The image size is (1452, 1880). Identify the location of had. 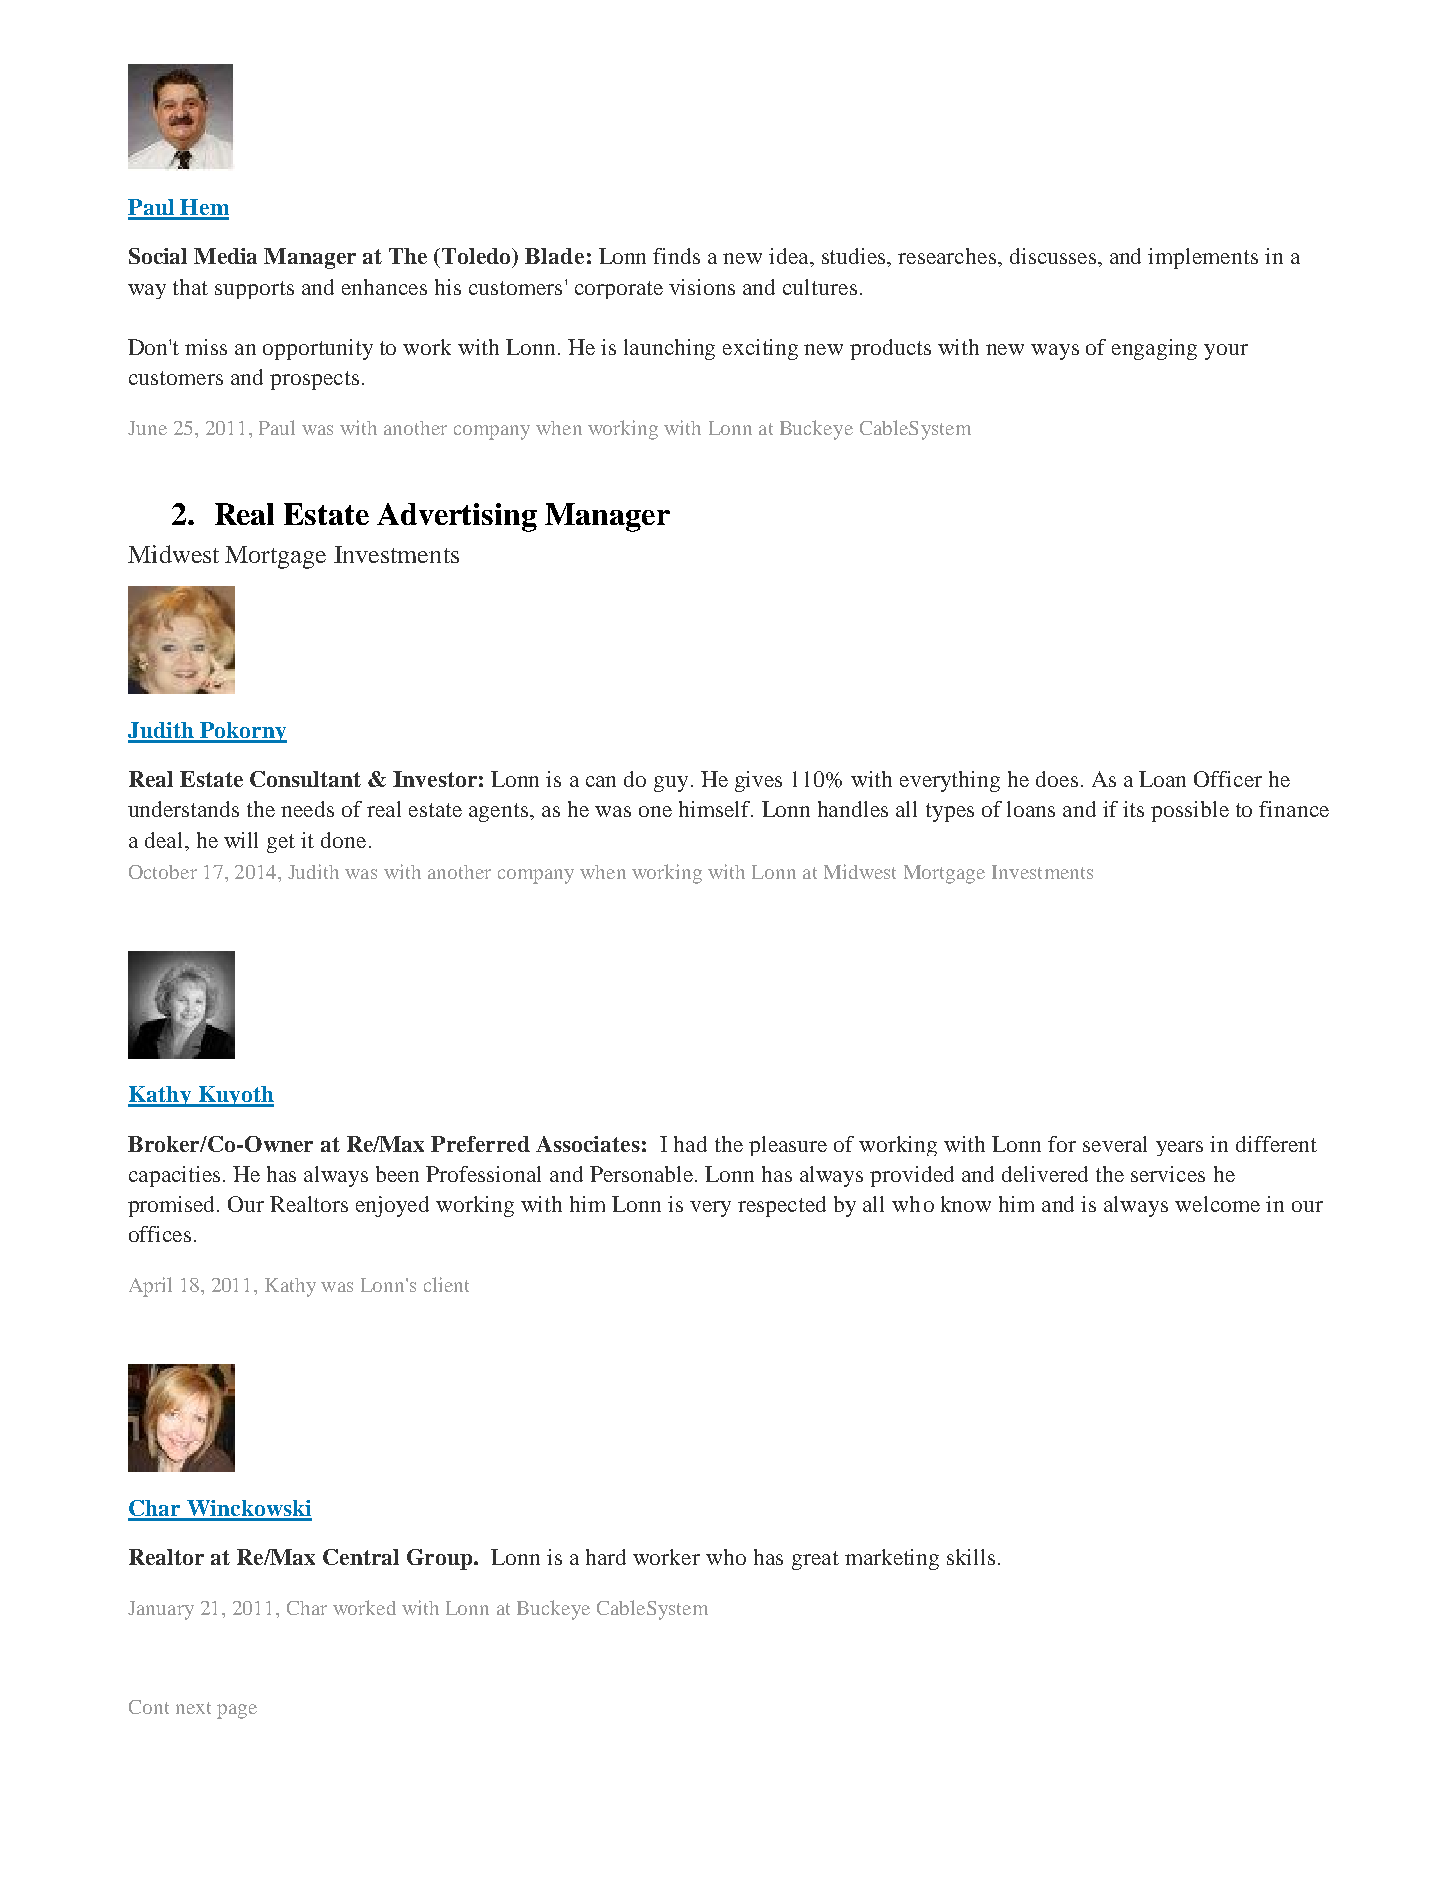
(690, 1144).
